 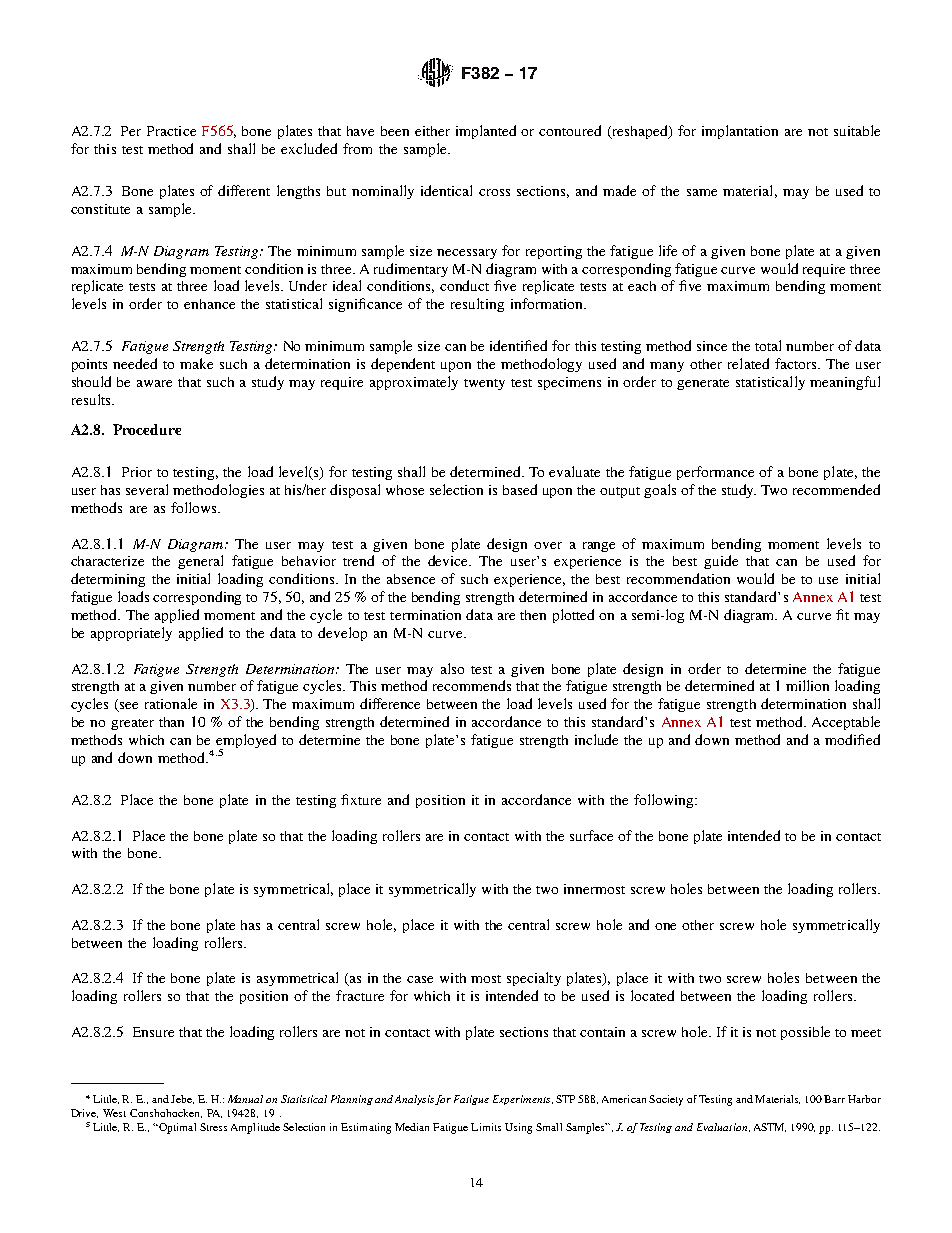 What do you see at coordinates (154, 383) in the screenshot?
I see `aware` at bounding box center [154, 383].
